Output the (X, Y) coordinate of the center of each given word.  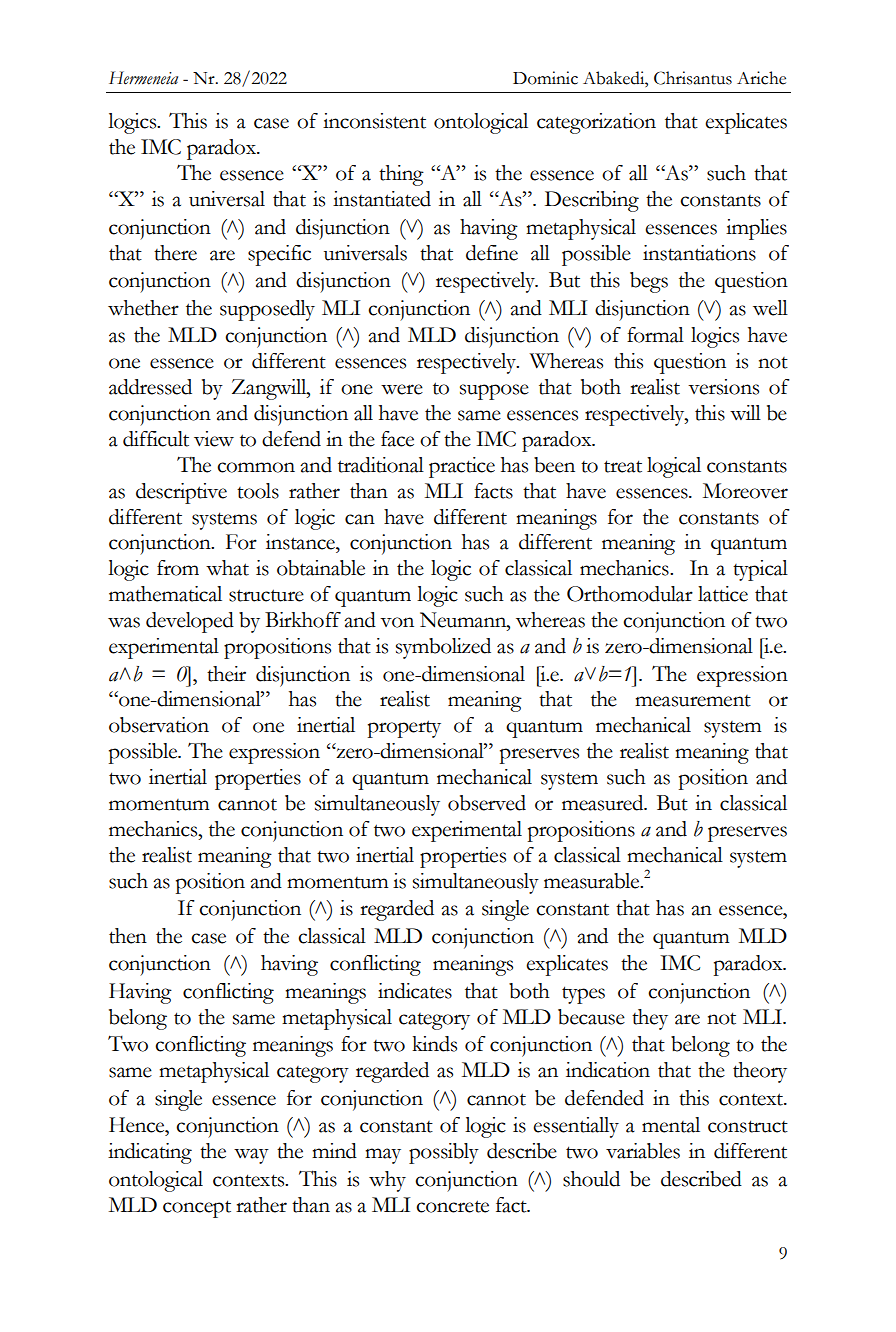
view (214, 439)
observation (159, 725)
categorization (596, 123)
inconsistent (374, 121)
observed (487, 803)
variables (643, 1151)
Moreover (745, 491)
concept (197, 1209)
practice (462, 467)
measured (604, 803)
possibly (444, 1153)
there (175, 253)
